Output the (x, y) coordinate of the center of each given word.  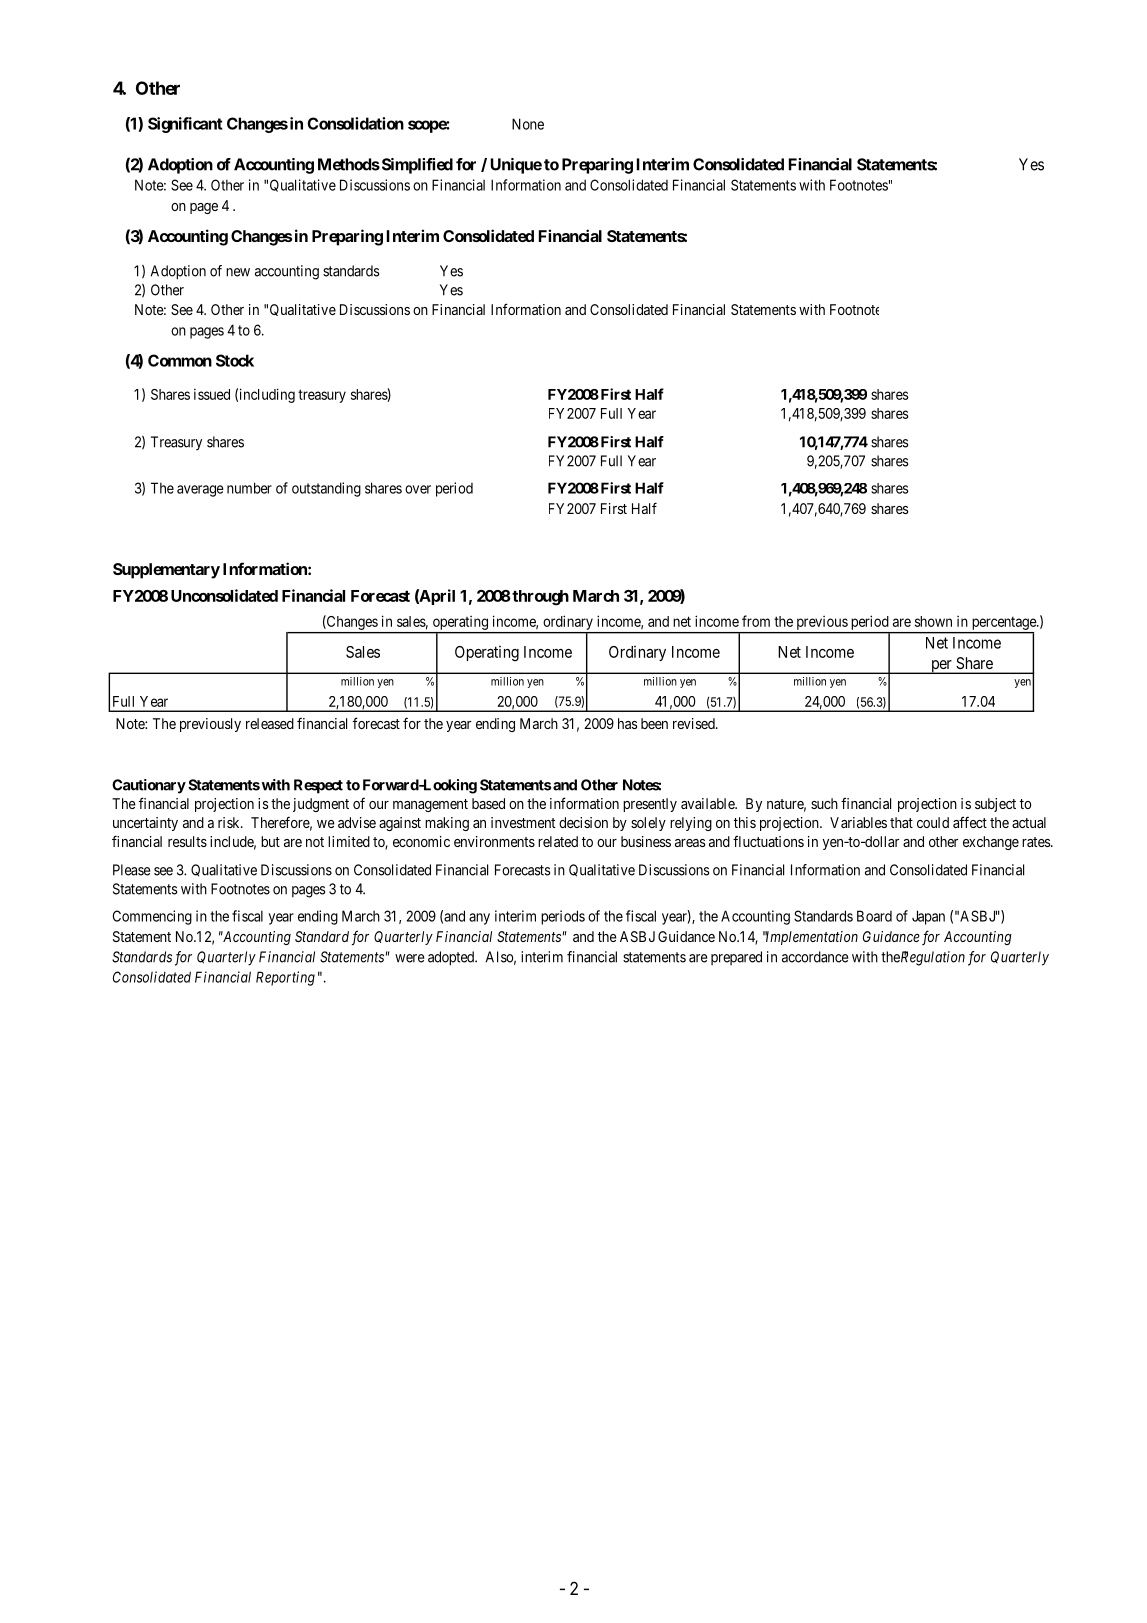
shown (933, 621)
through (539, 598)
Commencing (152, 917)
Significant (185, 125)
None (528, 124)
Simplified (416, 166)
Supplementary (166, 571)
